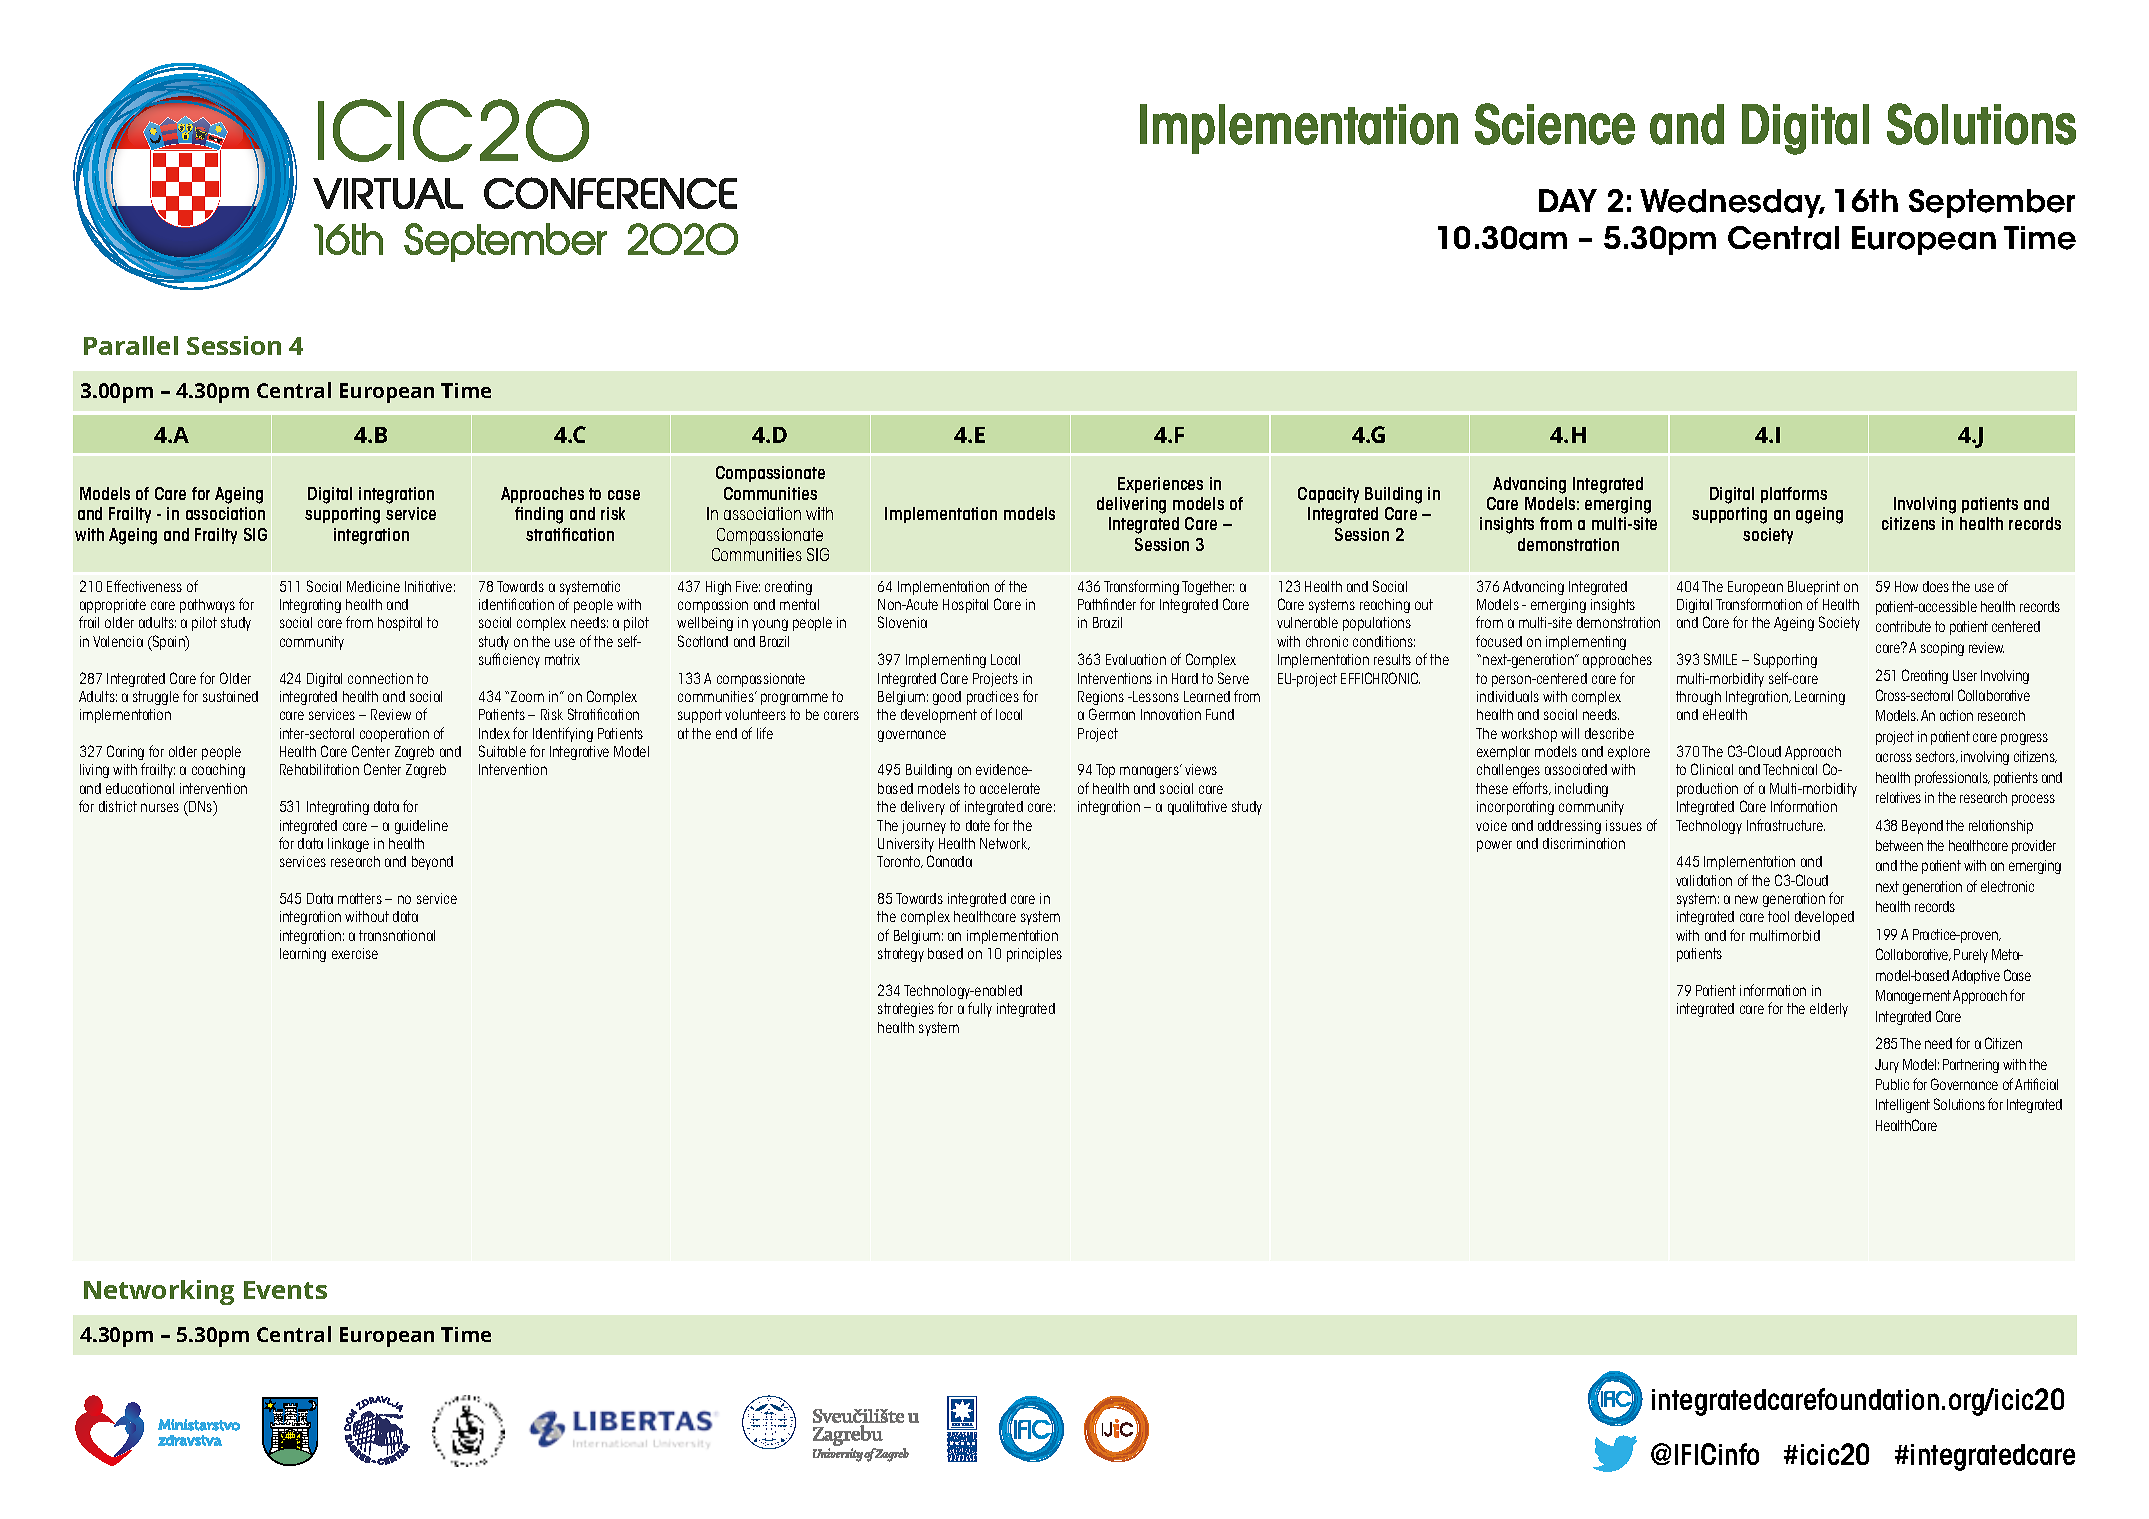 Image resolution: width=2149 pixels, height=1519 pixels. Describe the element at coordinates (1790, 769) in the page. I see `Technical` at that location.
